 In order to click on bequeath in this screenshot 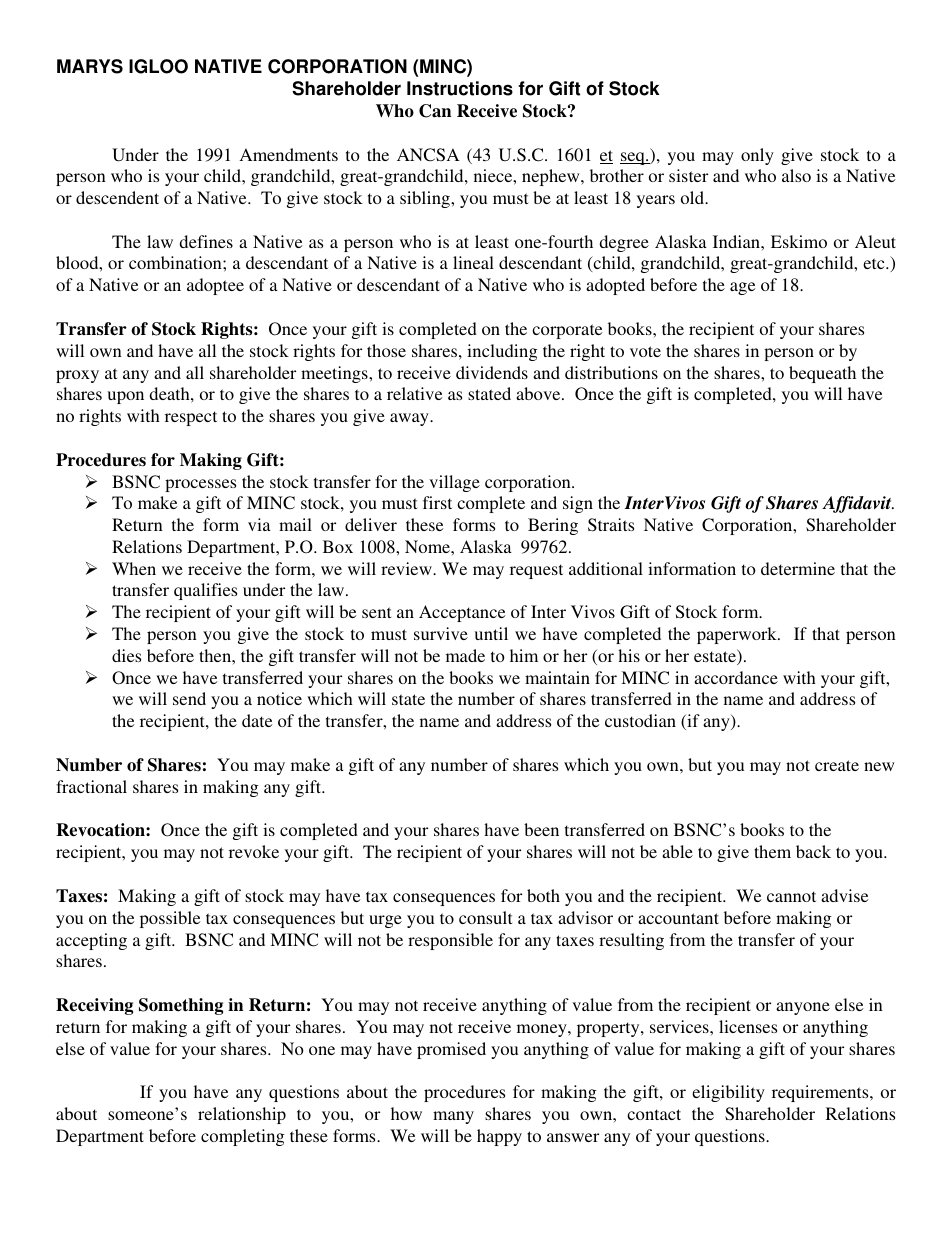, I will do `click(822, 374)`.
